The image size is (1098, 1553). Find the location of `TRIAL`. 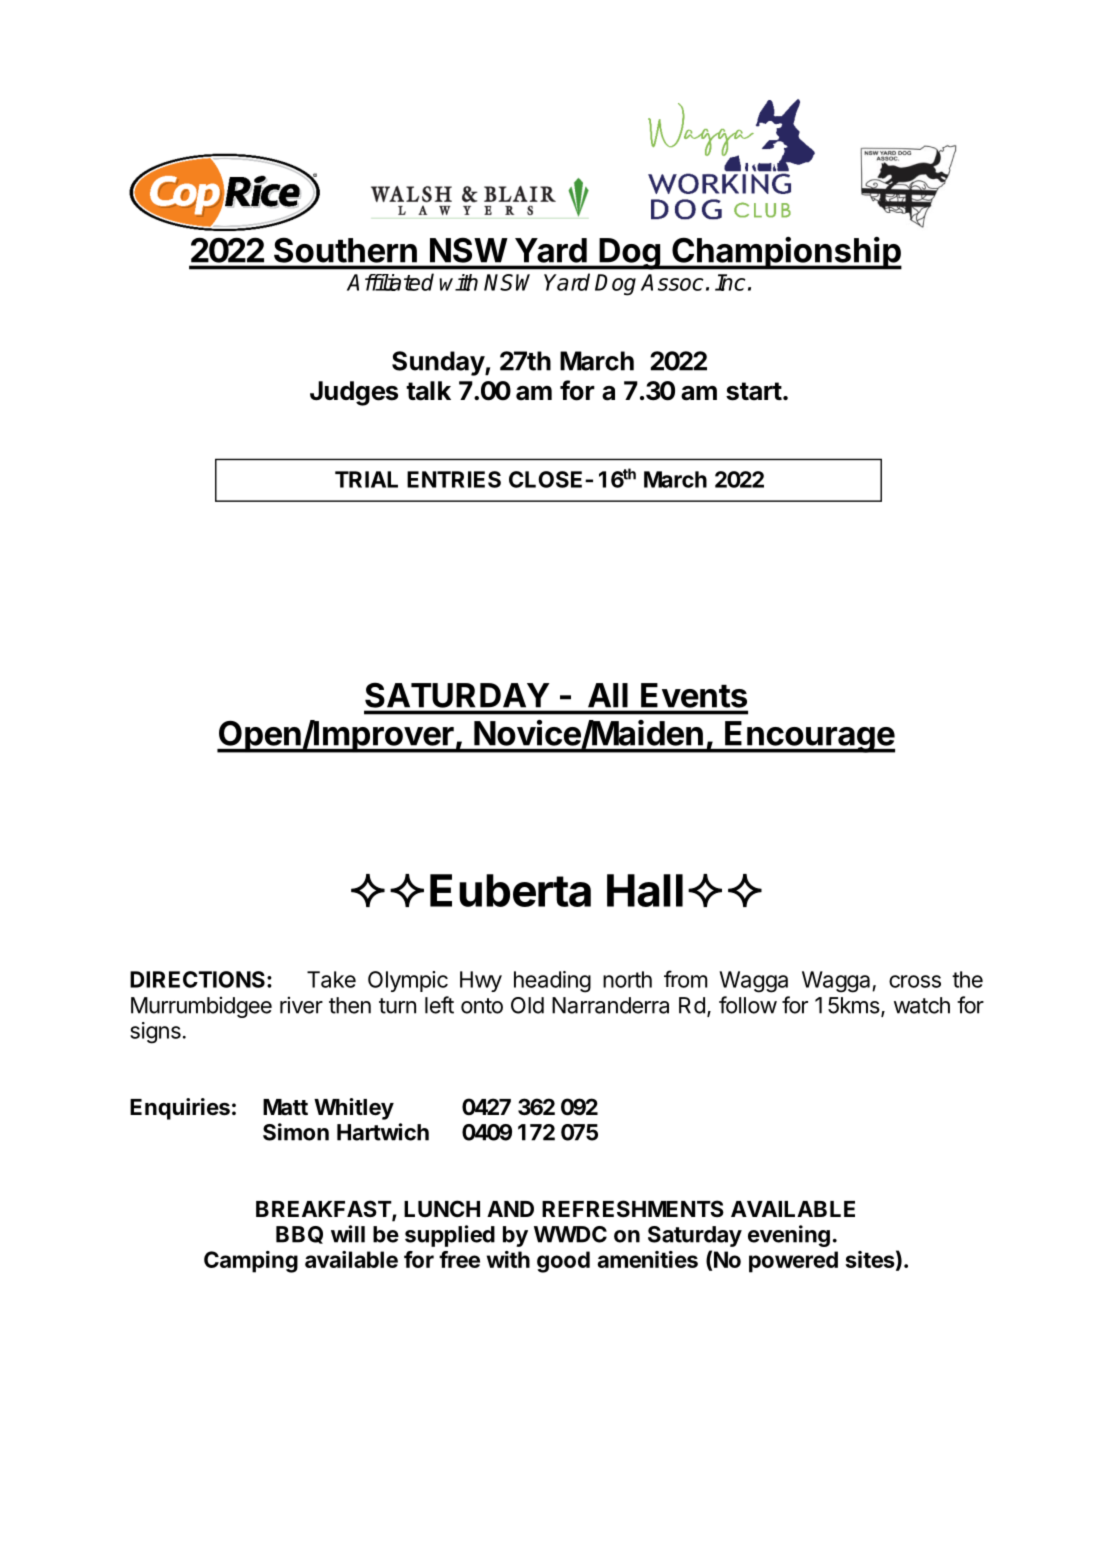

TRIAL is located at coordinates (366, 479).
